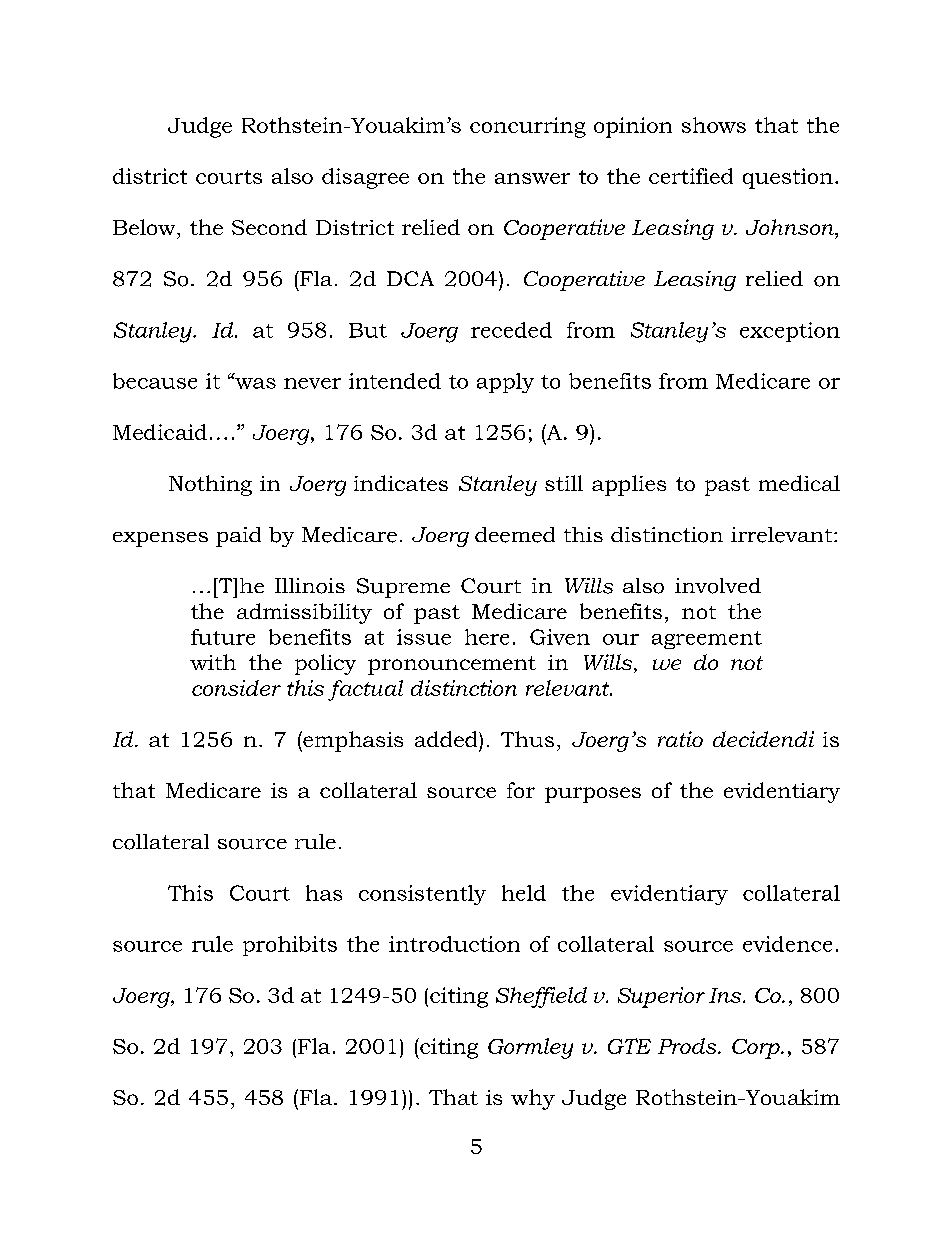 The image size is (952, 1233). What do you see at coordinates (290, 946) in the screenshot?
I see `prohibits` at bounding box center [290, 946].
